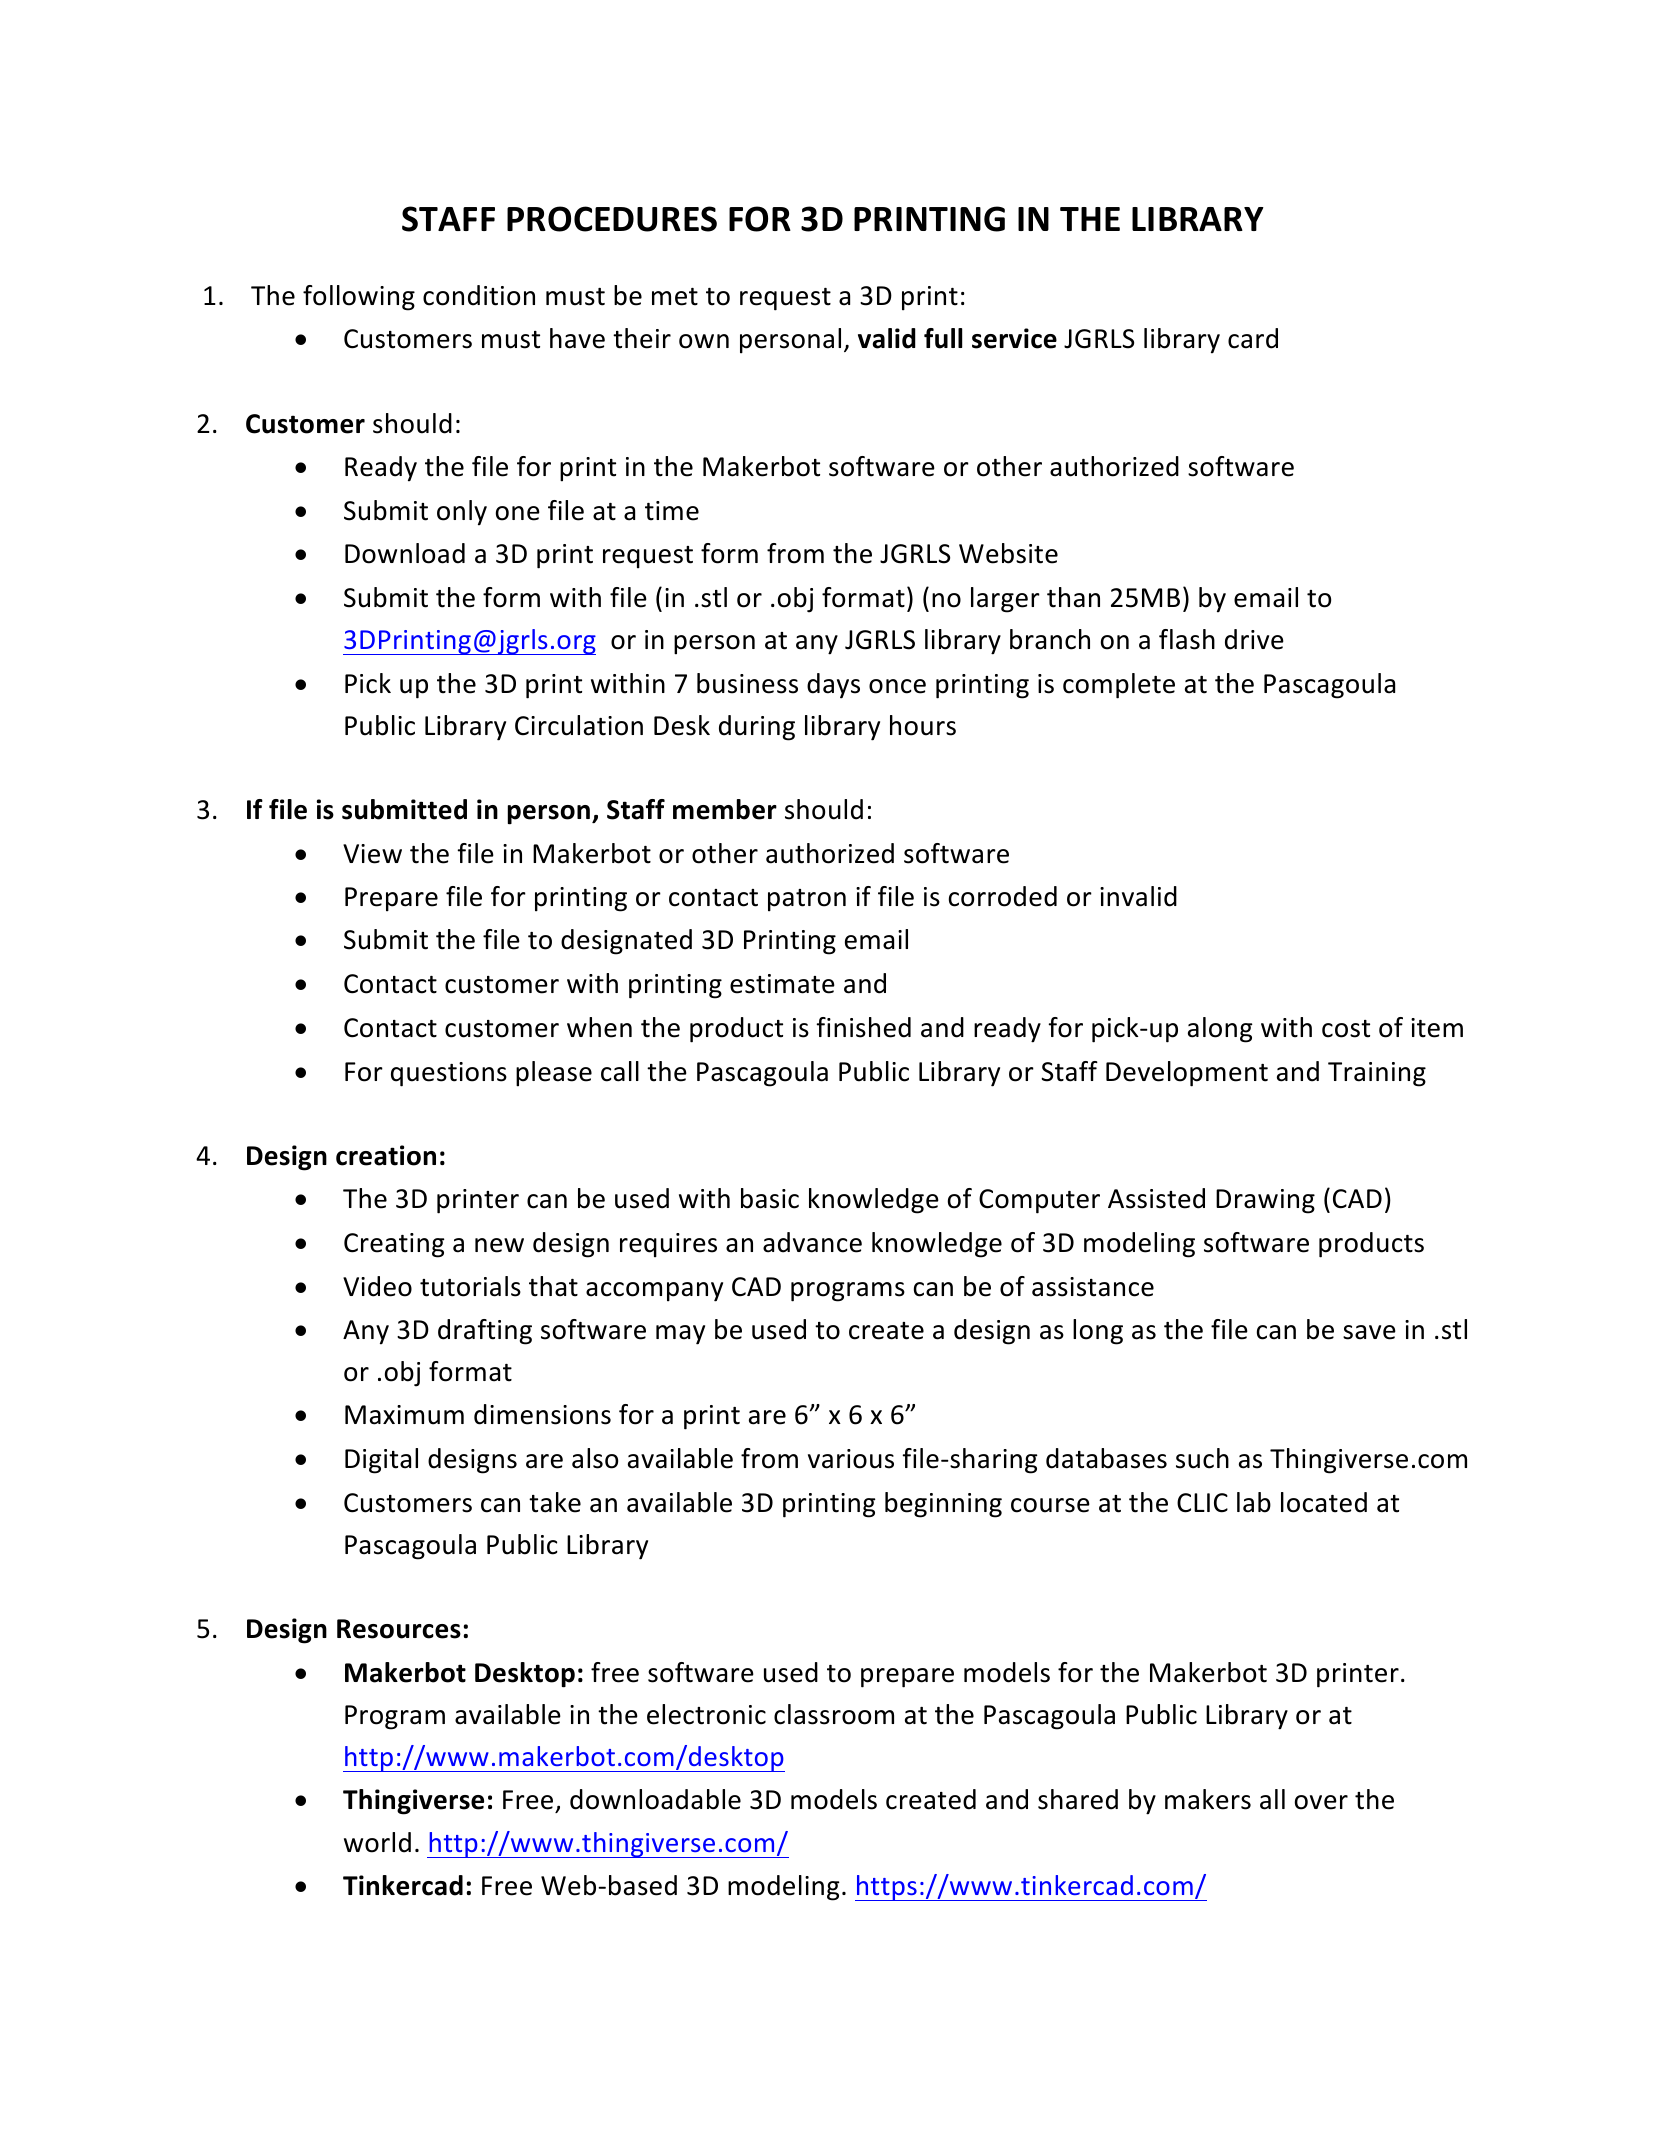  Describe the element at coordinates (834, 1714) in the screenshot. I see `classroom` at that location.
